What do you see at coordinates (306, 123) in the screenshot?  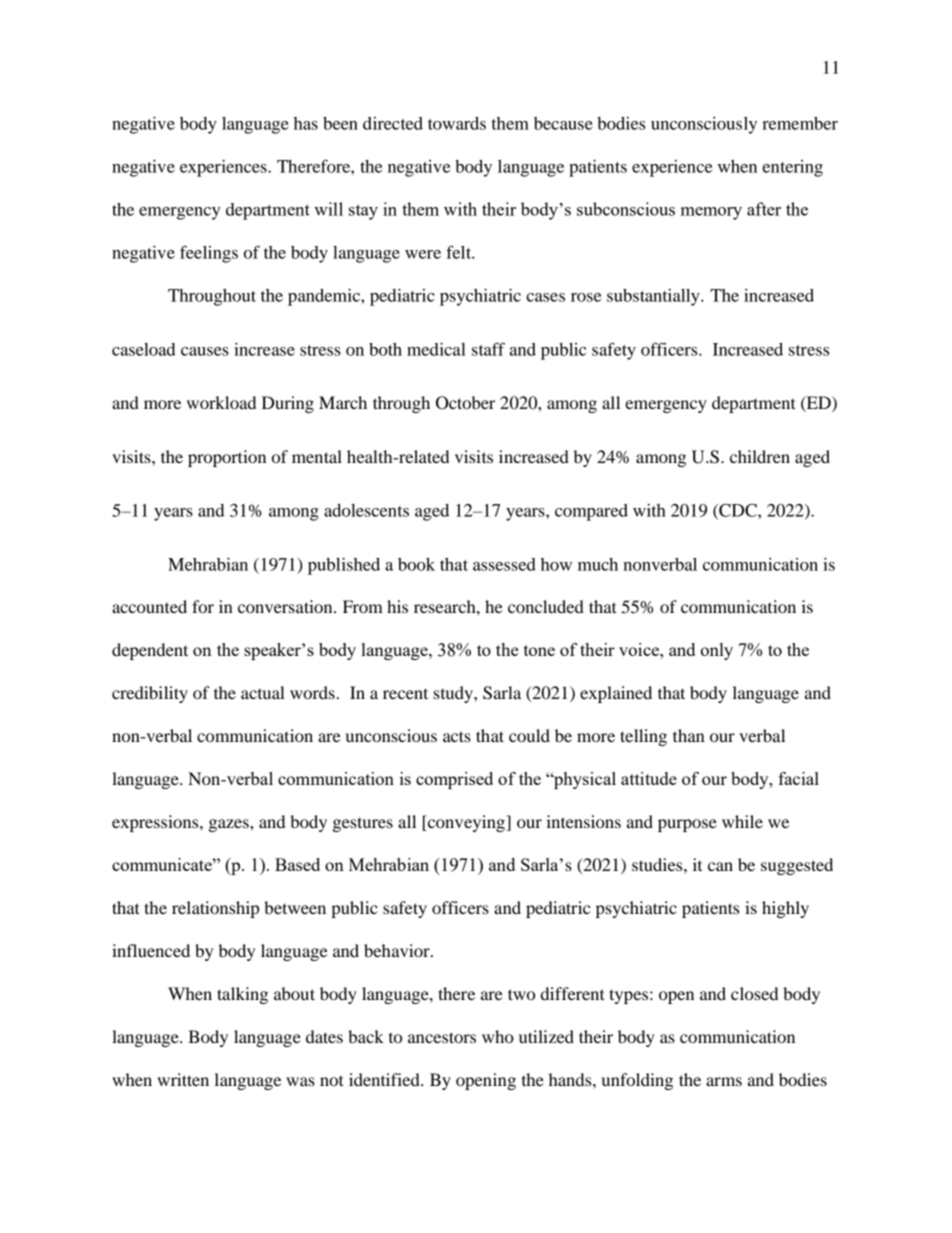 I see `has` at bounding box center [306, 123].
